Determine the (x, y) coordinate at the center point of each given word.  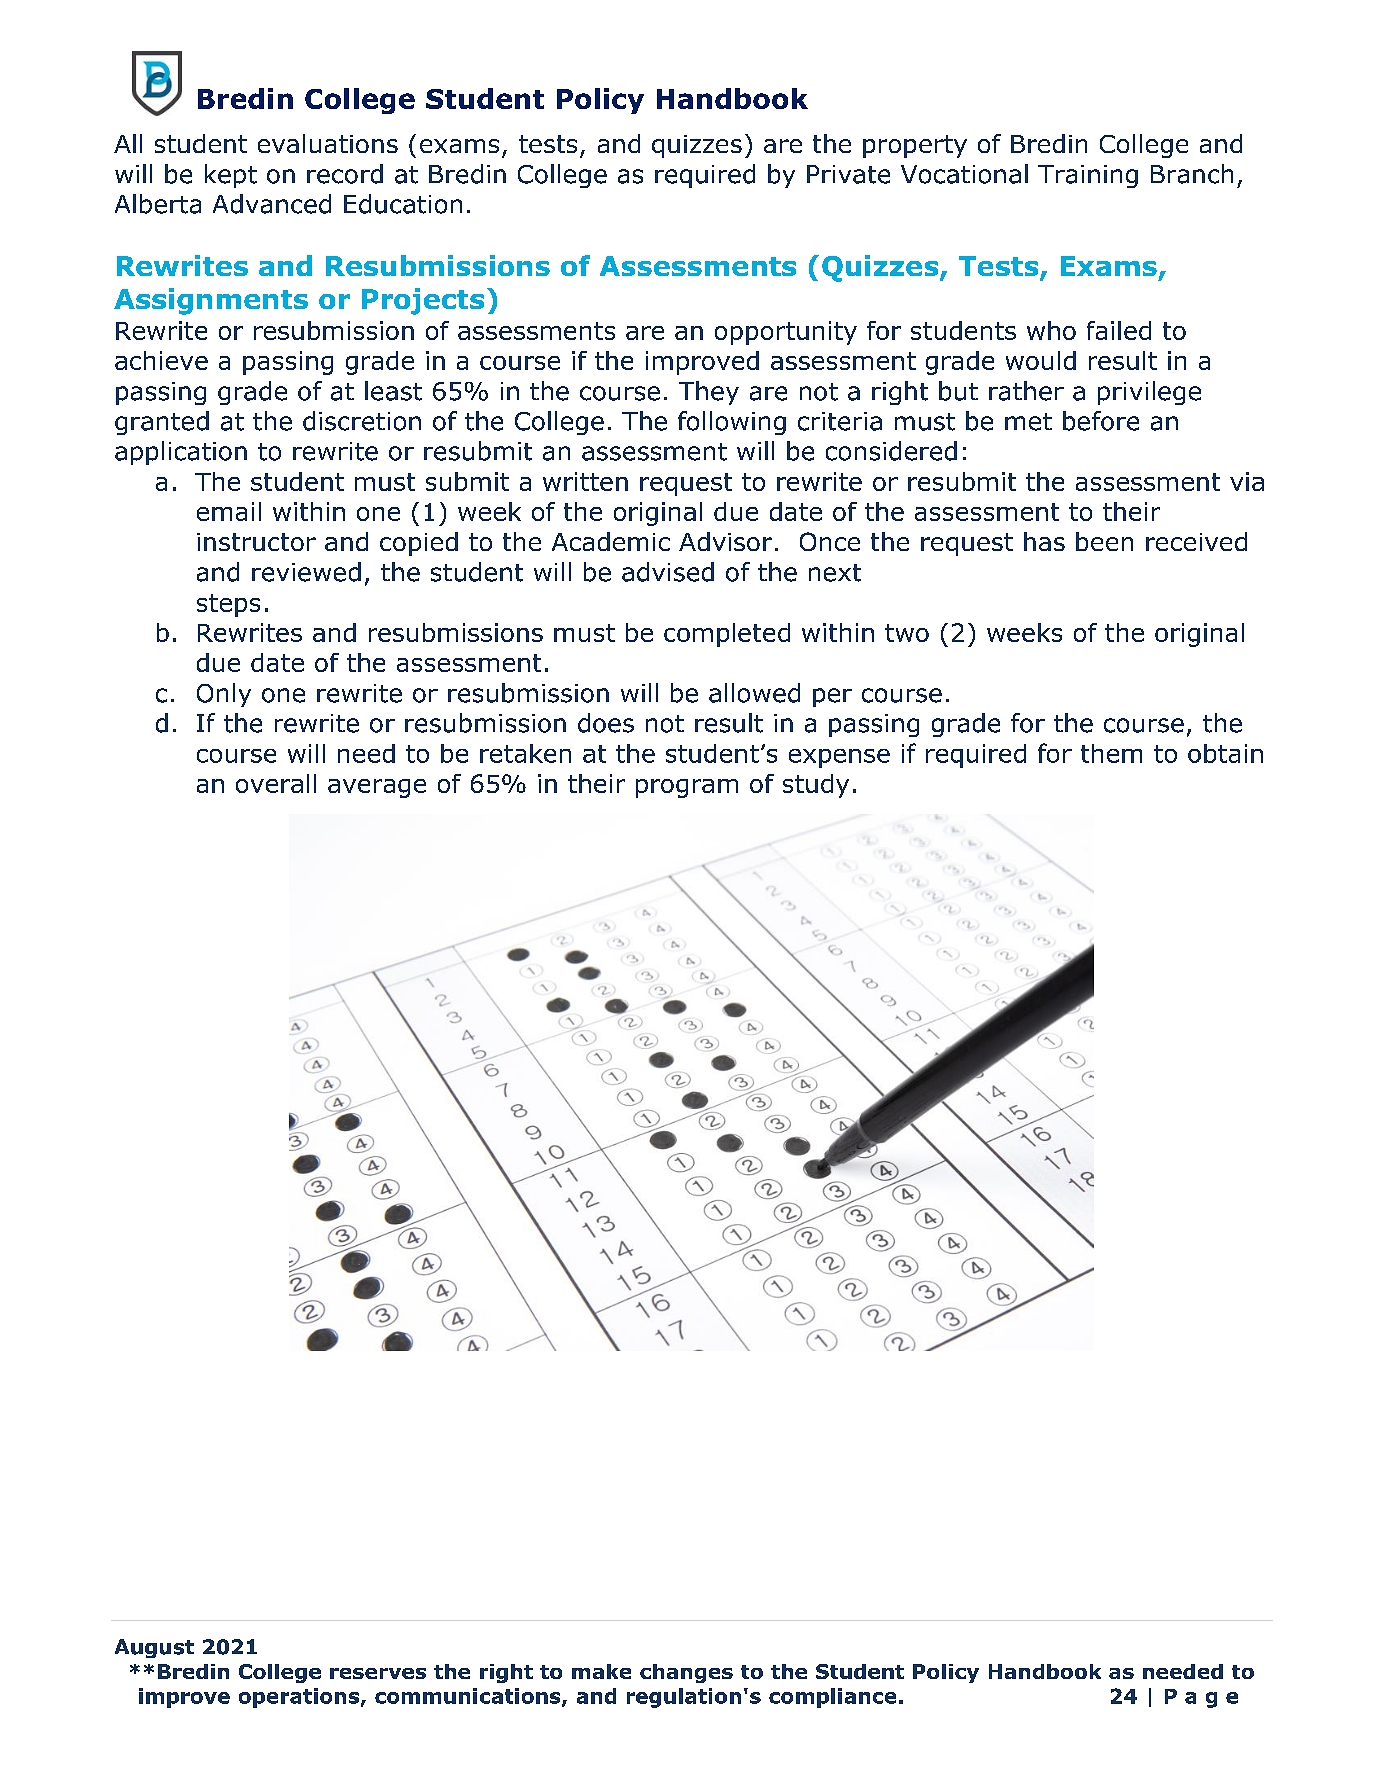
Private (848, 174)
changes (686, 1673)
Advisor (725, 541)
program (687, 788)
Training (1088, 176)
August (154, 1648)
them (1111, 753)
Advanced (272, 204)
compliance (832, 1698)
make (601, 1671)
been (1104, 541)
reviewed (306, 572)
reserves (378, 1673)
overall (276, 783)
